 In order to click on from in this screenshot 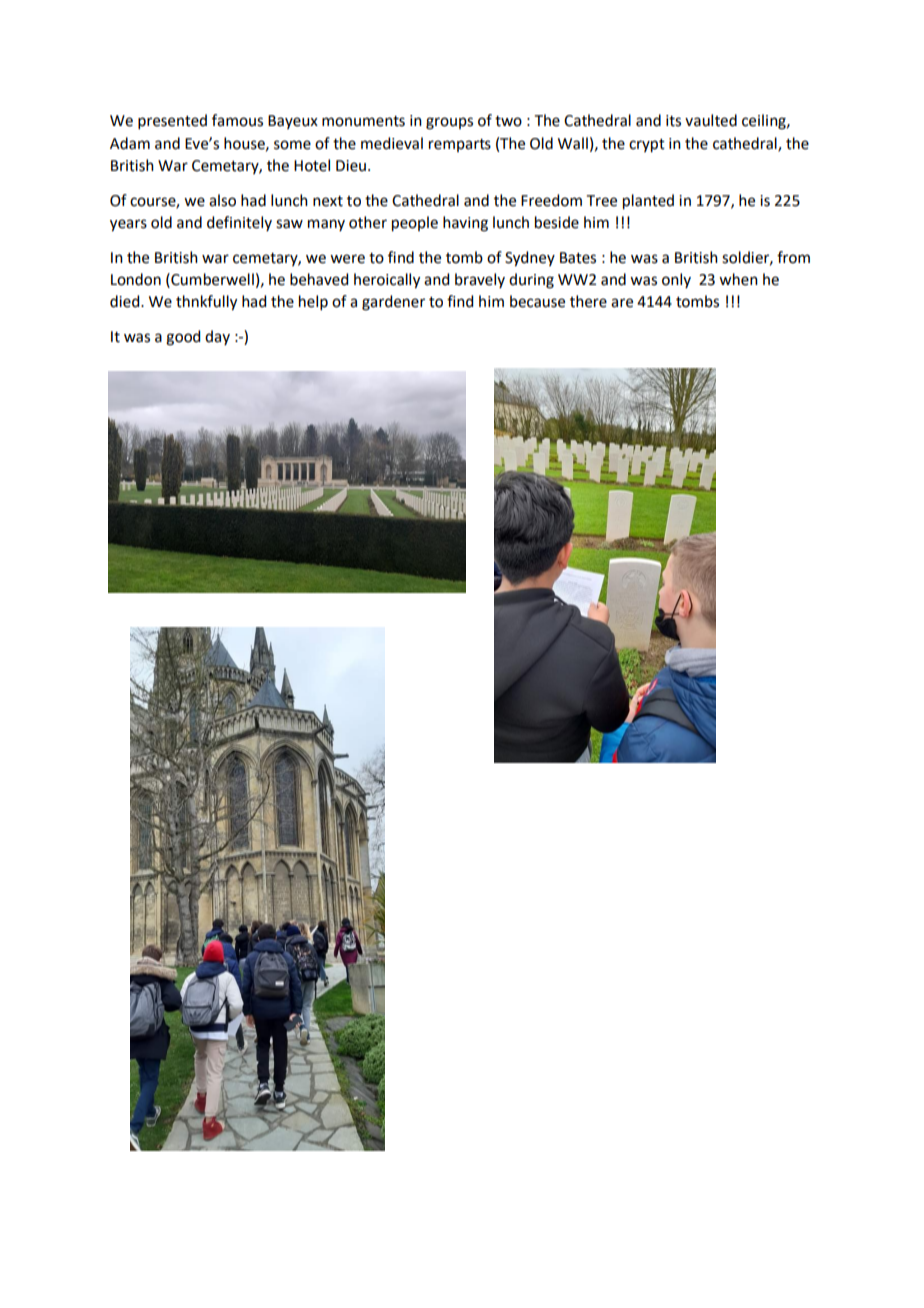, I will do `click(793, 257)`.
